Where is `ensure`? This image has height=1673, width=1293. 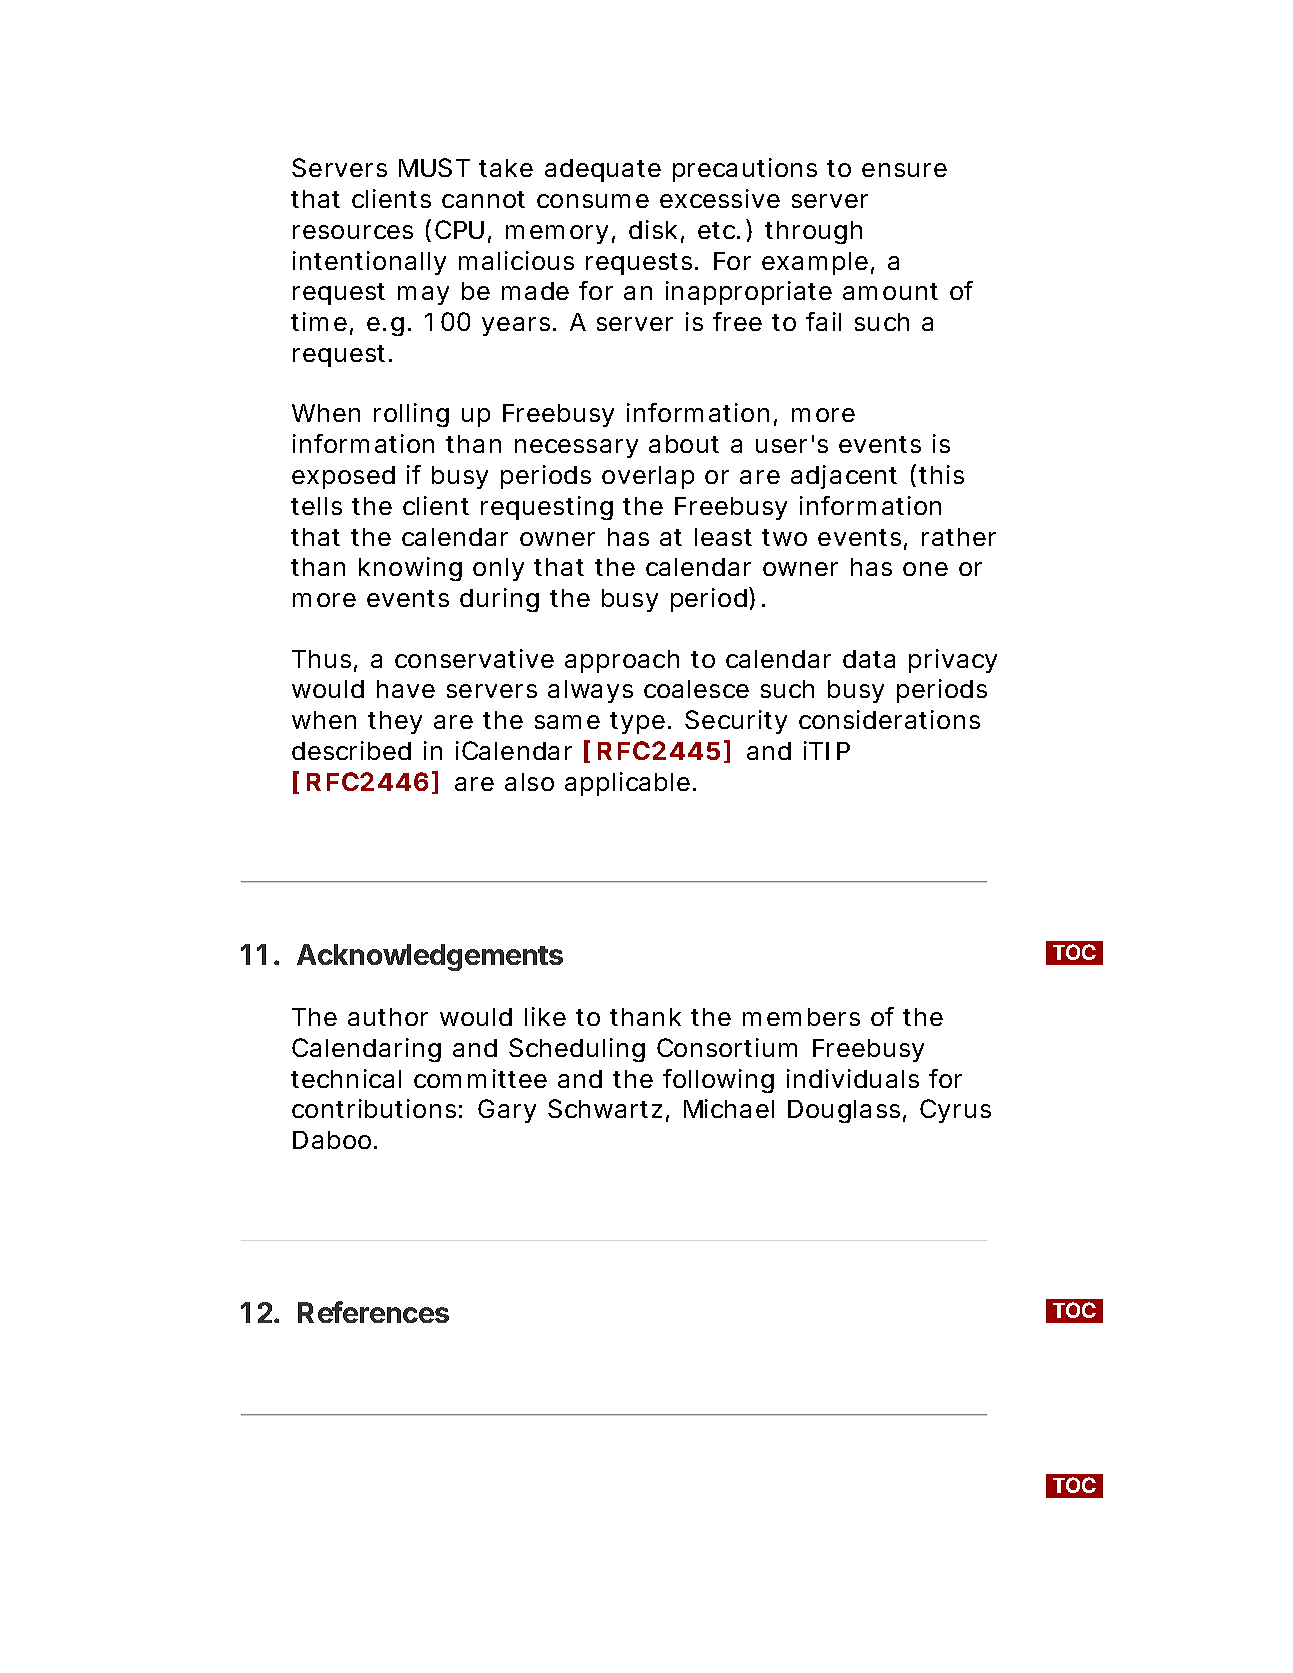
ensure is located at coordinates (904, 170).
